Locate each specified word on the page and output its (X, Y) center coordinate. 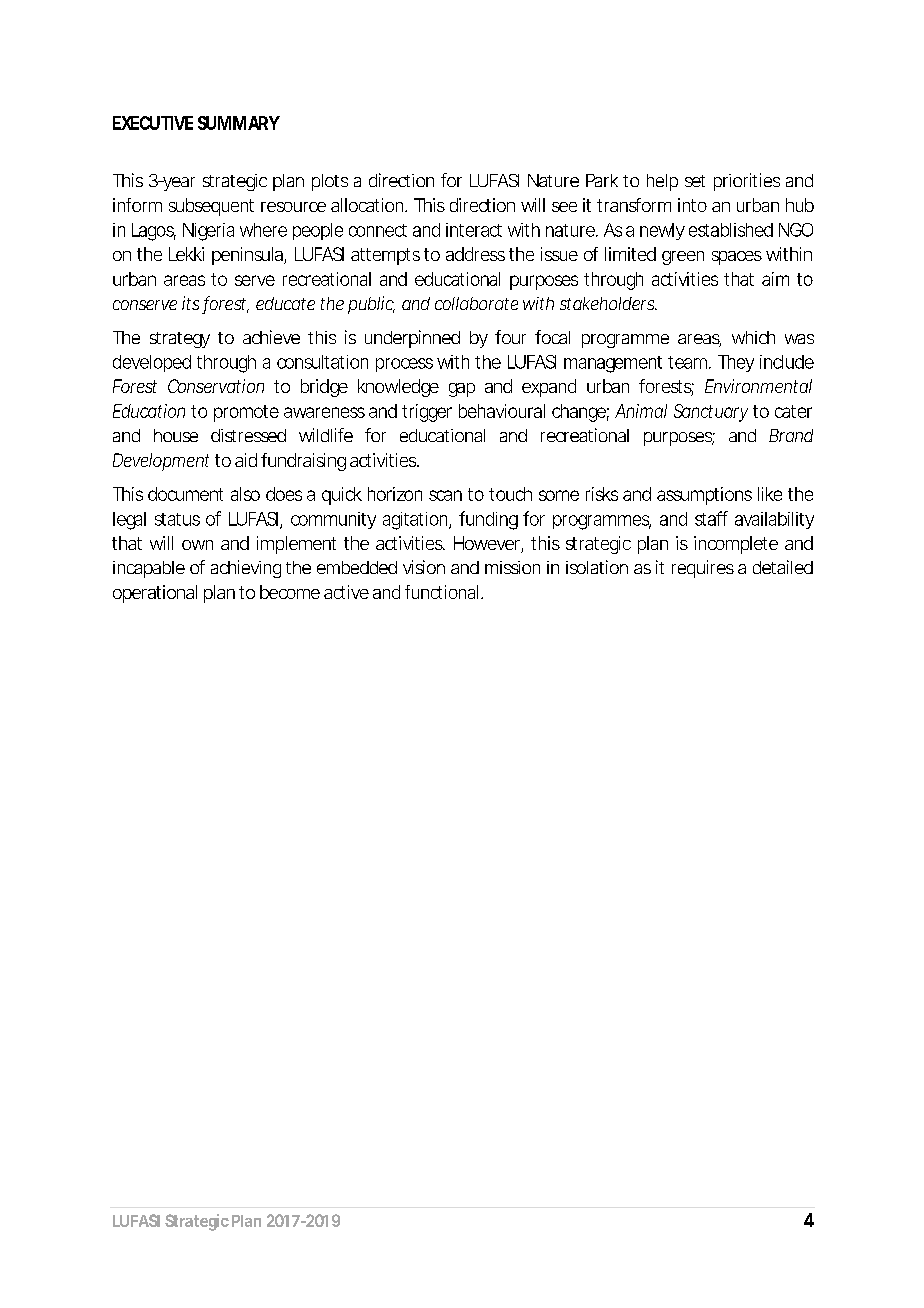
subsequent (211, 207)
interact (474, 230)
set (695, 181)
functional (441, 592)
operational (155, 594)
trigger (427, 413)
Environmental (758, 386)
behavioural (502, 411)
